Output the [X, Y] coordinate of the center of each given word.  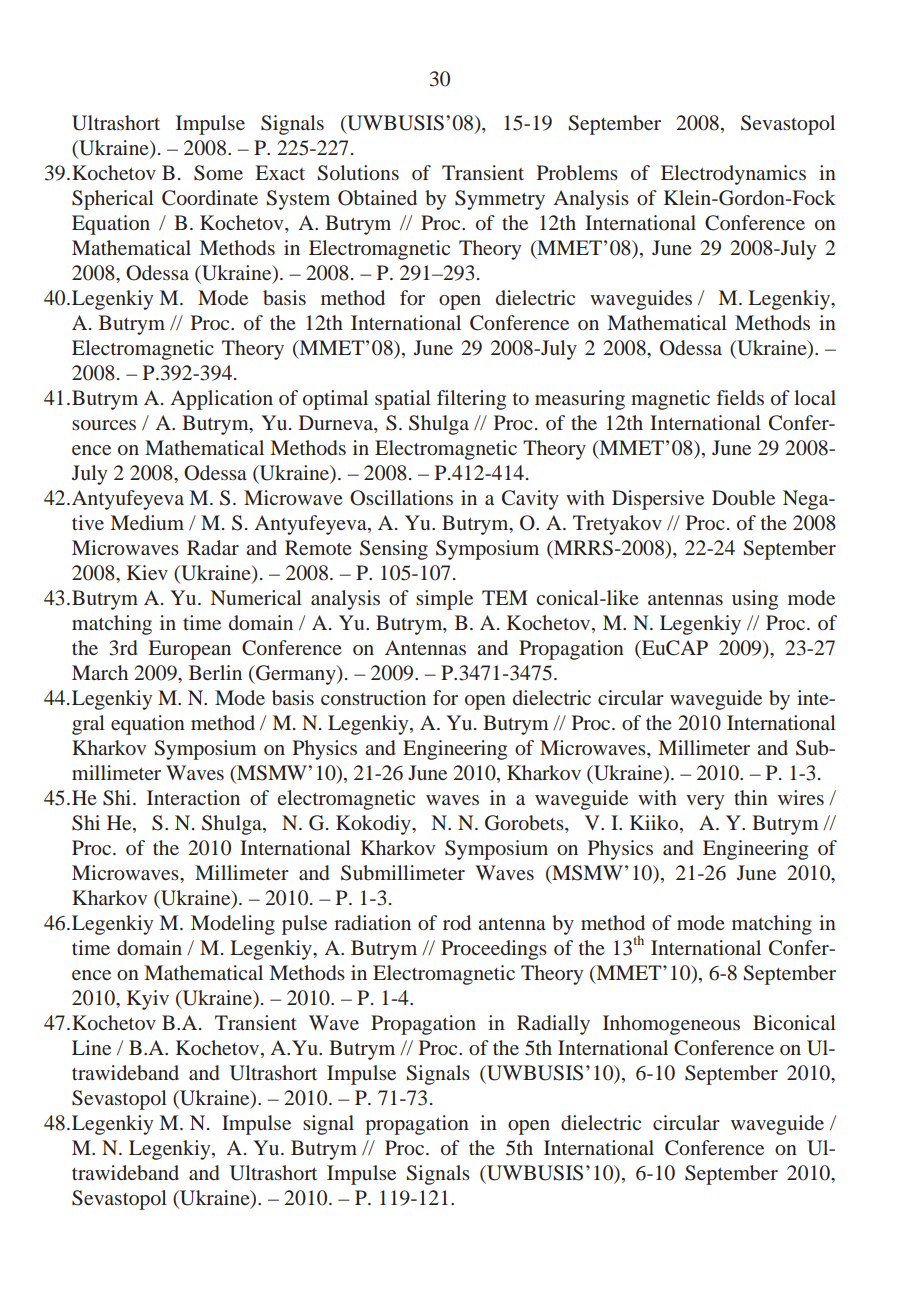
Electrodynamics [733, 175]
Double [743, 497]
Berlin [215, 672]
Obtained [377, 198]
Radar [213, 547]
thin [751, 797]
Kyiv [148, 1000]
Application [222, 400]
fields [740, 397]
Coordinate [210, 198]
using [755, 600]
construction [373, 697]
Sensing [394, 550]
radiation [372, 922]
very [705, 802]
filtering [471, 400]
